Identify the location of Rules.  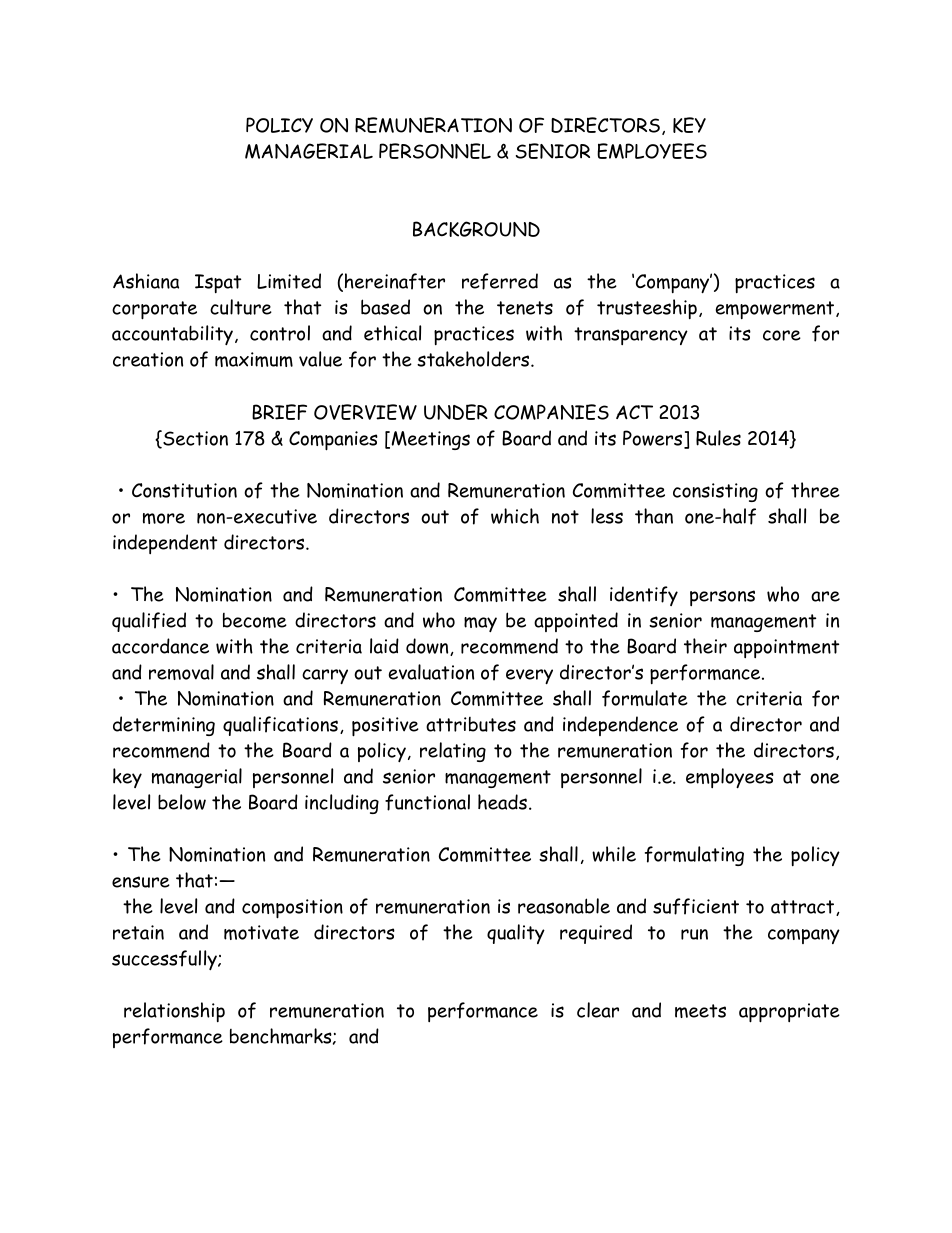
(718, 438).
